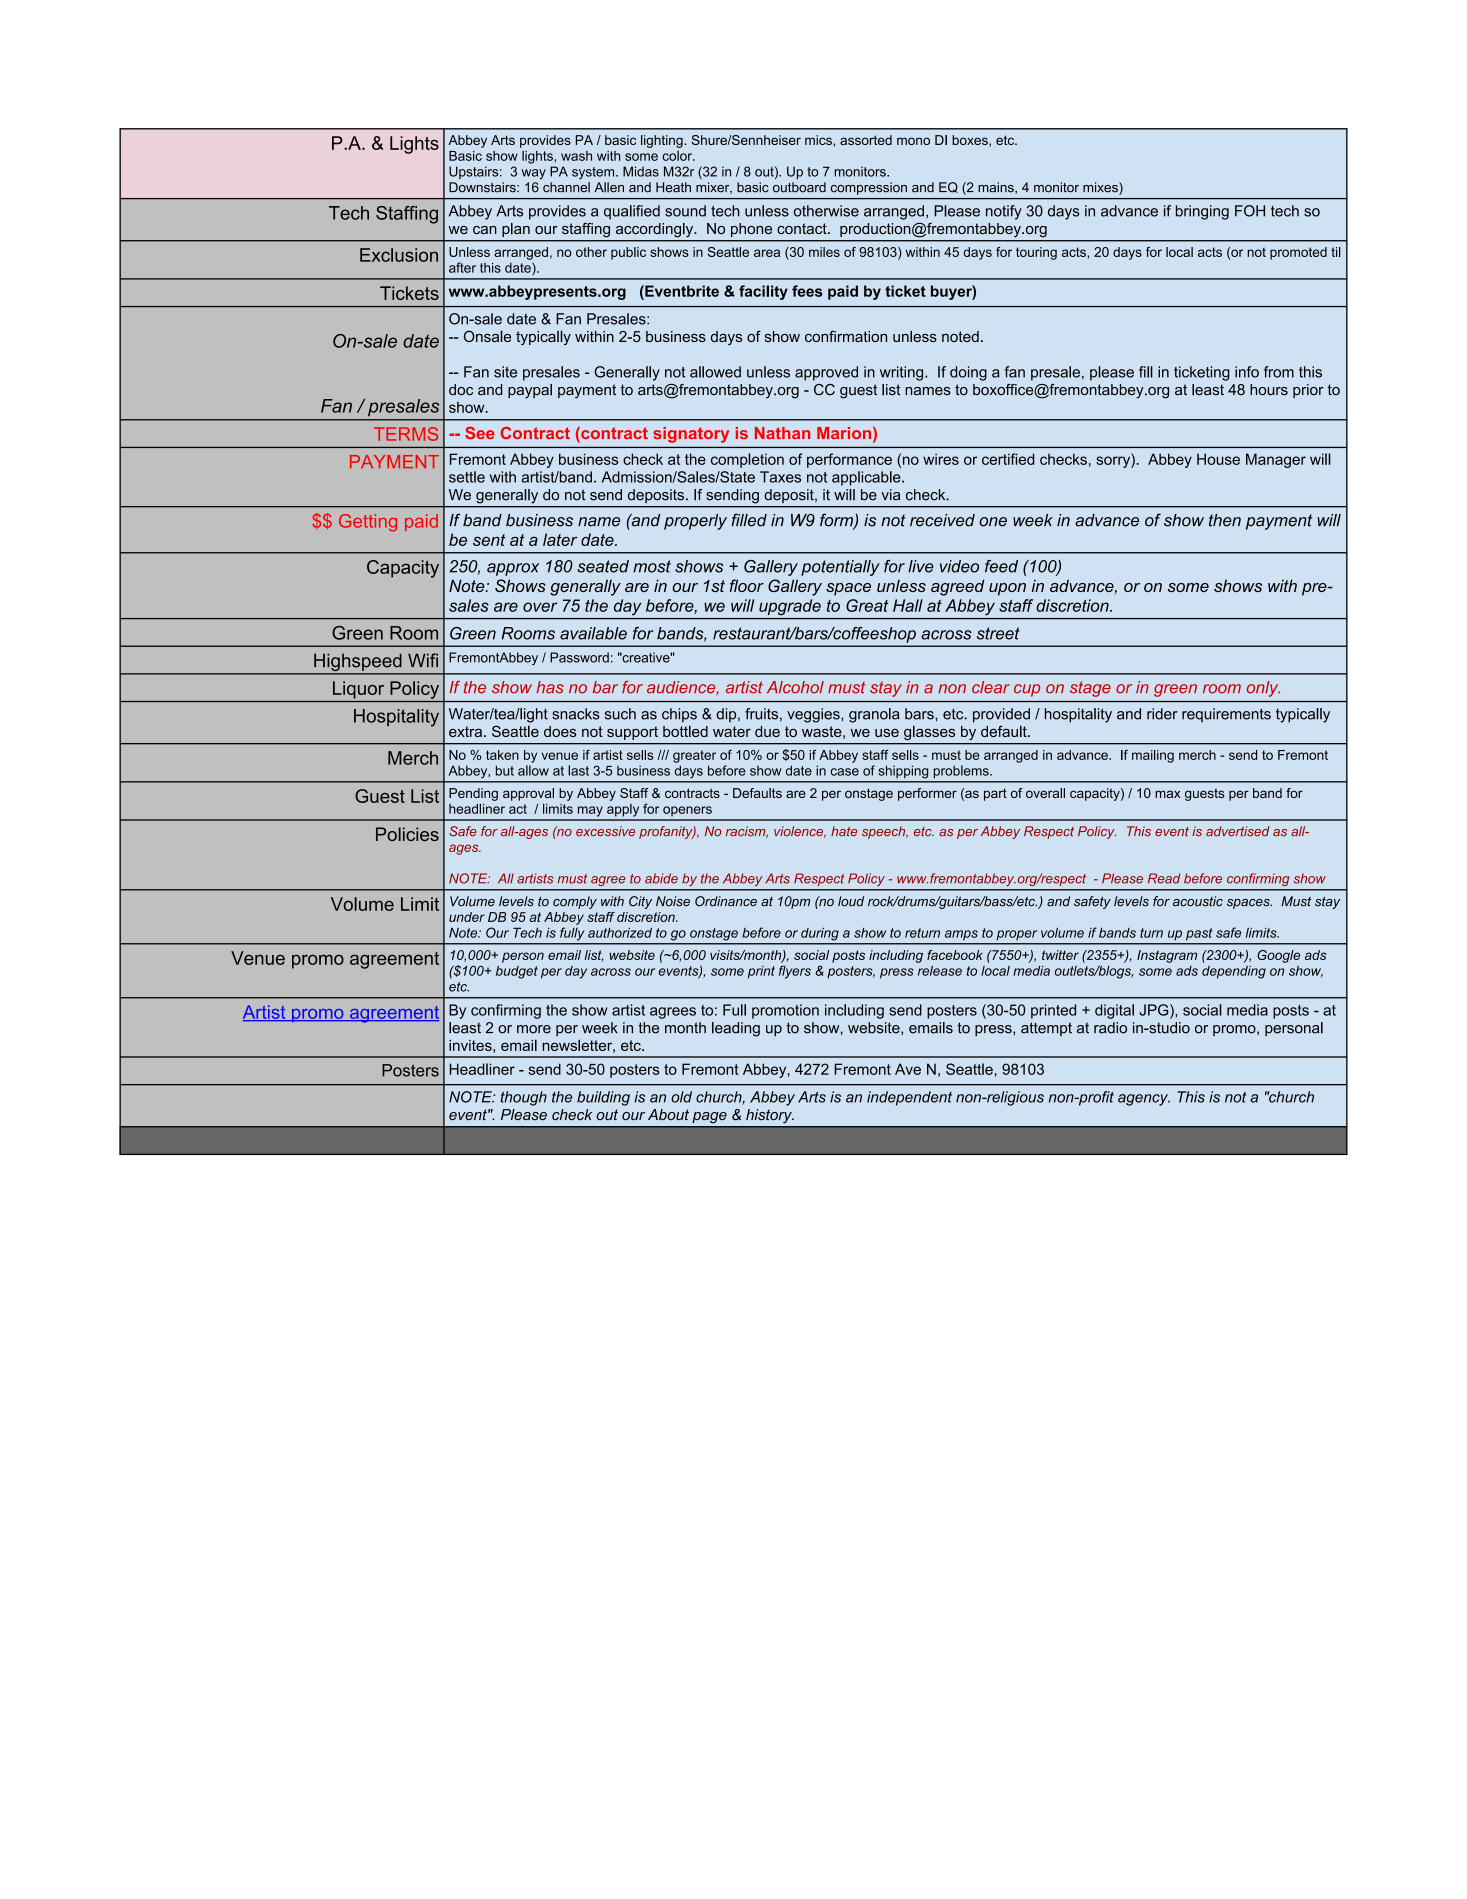 The height and width of the image is (1899, 1467). Describe the element at coordinates (1202, 212) in the image. I see `bringing` at that location.
